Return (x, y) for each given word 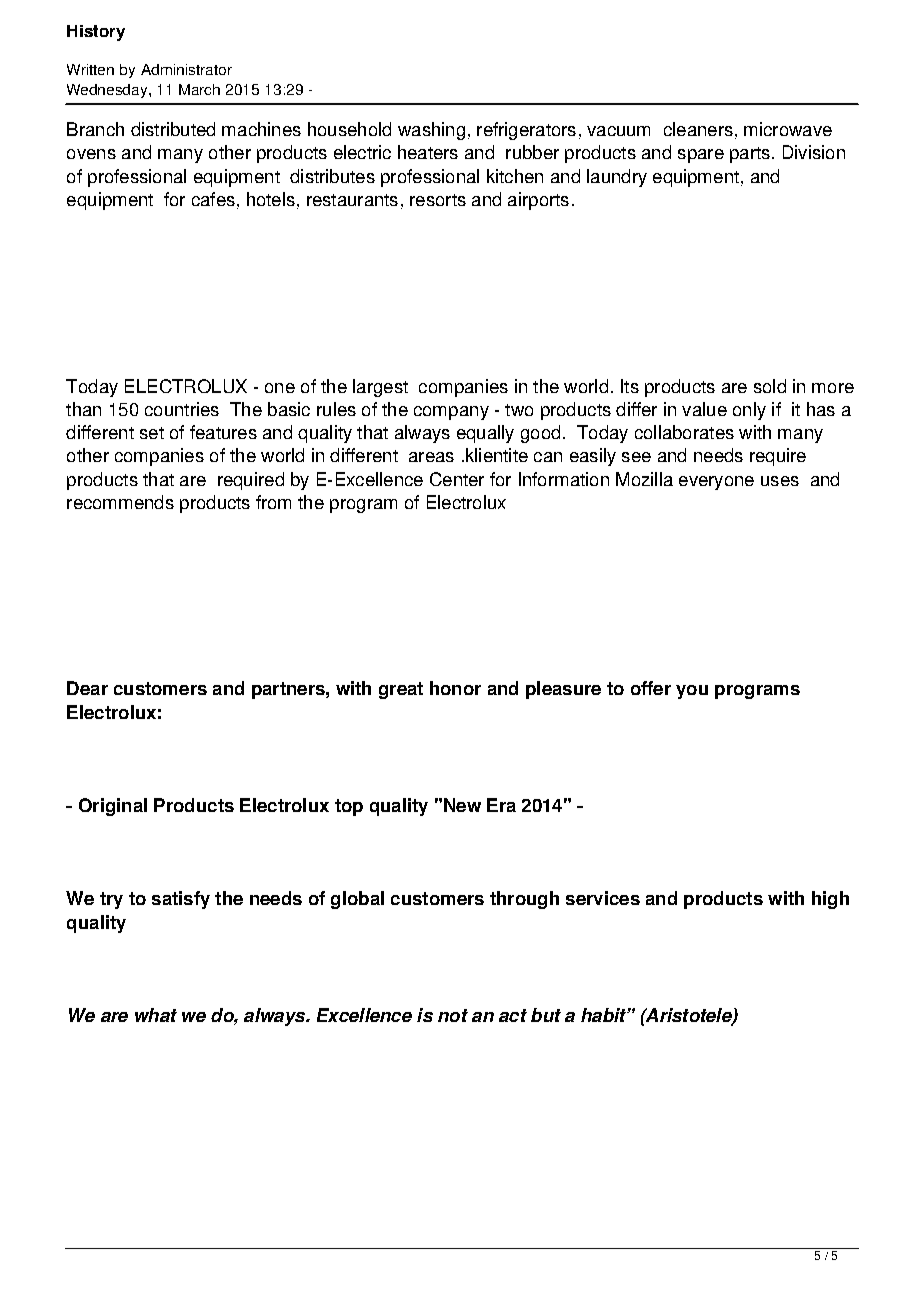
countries (182, 409)
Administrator (186, 69)
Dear (87, 688)
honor (455, 688)
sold (770, 386)
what (156, 1015)
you (692, 692)
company (451, 413)
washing (431, 131)
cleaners (698, 129)
